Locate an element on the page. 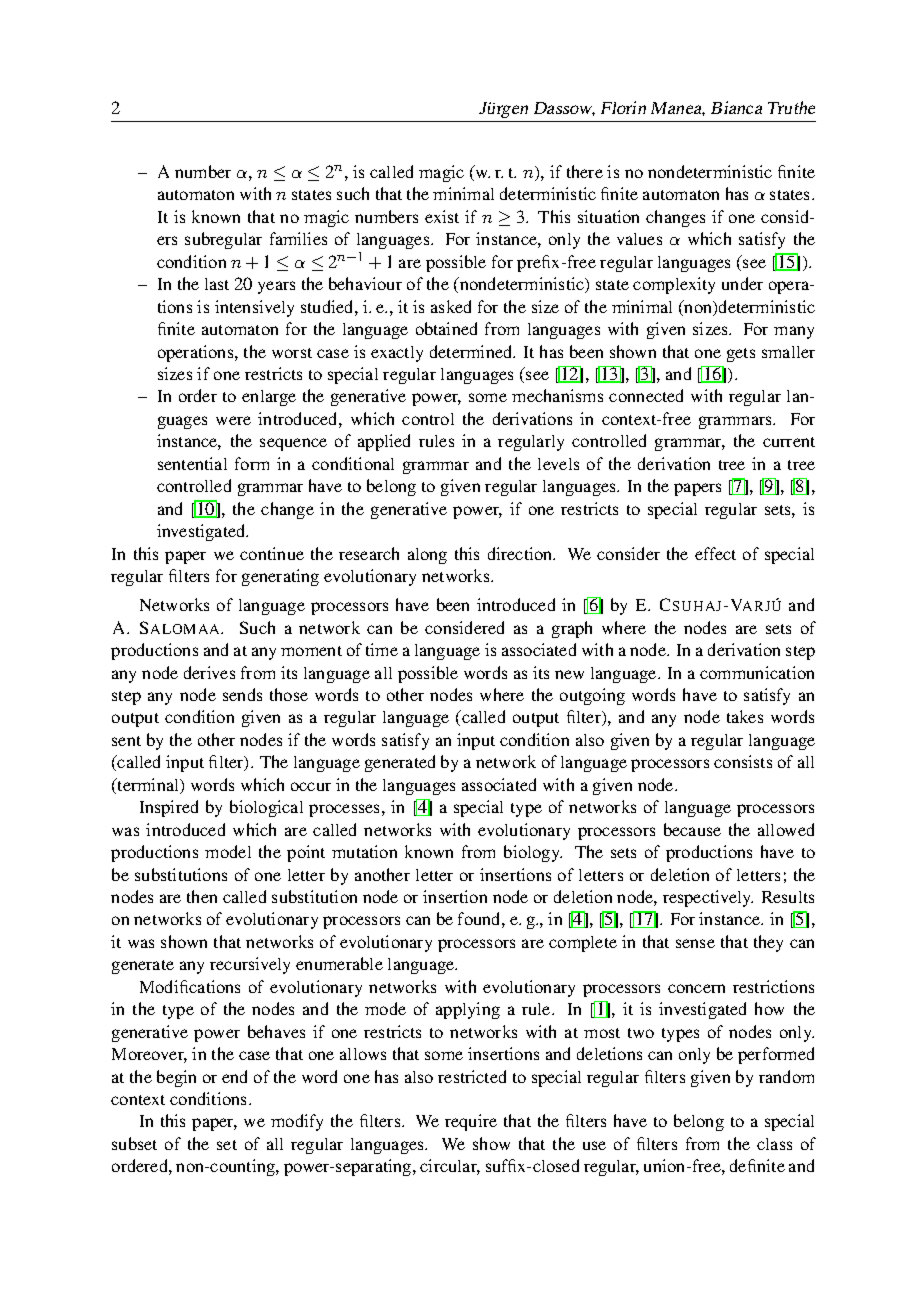  respectively is located at coordinates (708, 898).
